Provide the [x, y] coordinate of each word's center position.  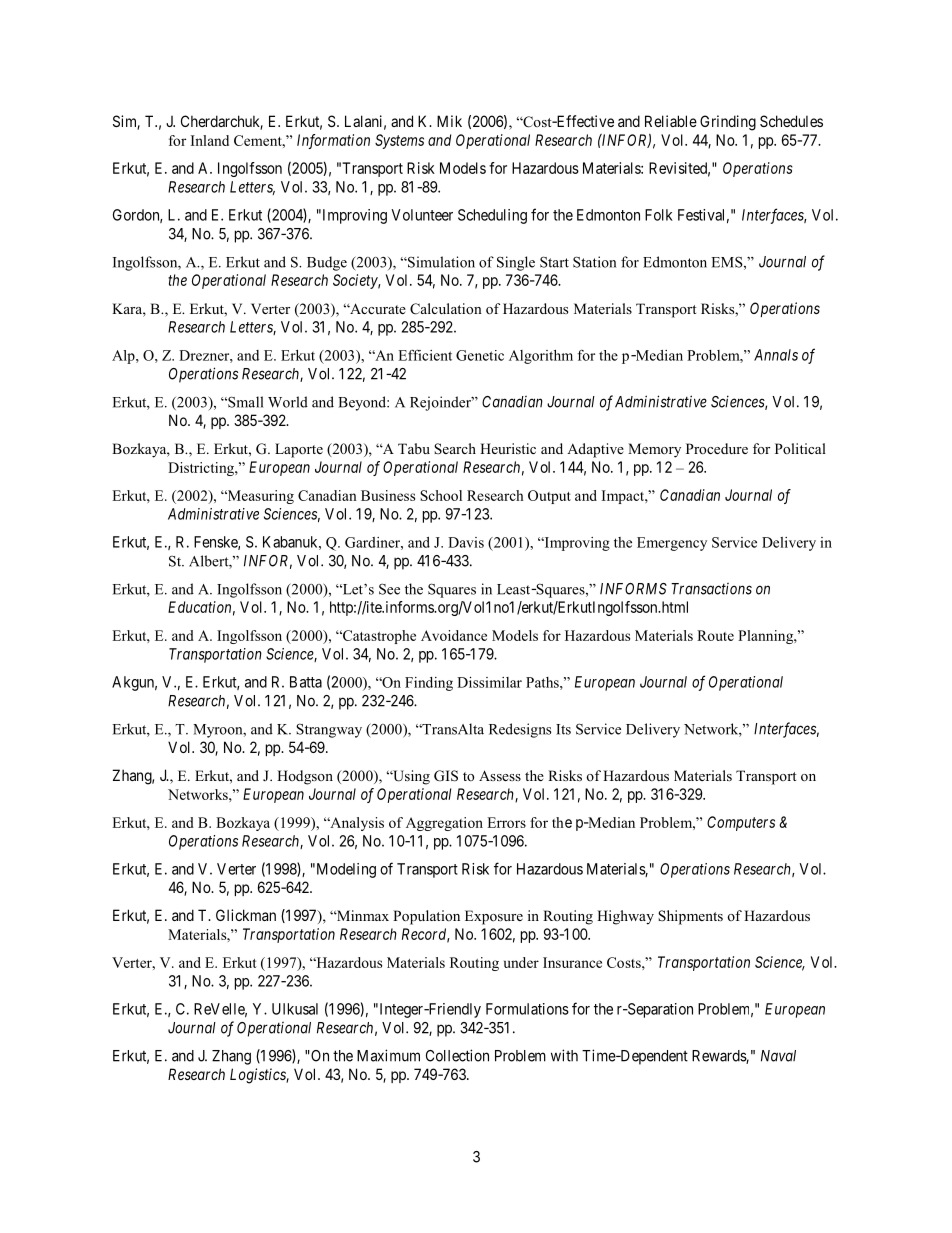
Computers [741, 823]
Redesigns [520, 730]
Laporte [299, 450]
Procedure [717, 448]
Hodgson [305, 777]
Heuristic [508, 448]
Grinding [728, 123]
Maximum [388, 1055]
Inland [210, 140]
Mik [449, 121]
